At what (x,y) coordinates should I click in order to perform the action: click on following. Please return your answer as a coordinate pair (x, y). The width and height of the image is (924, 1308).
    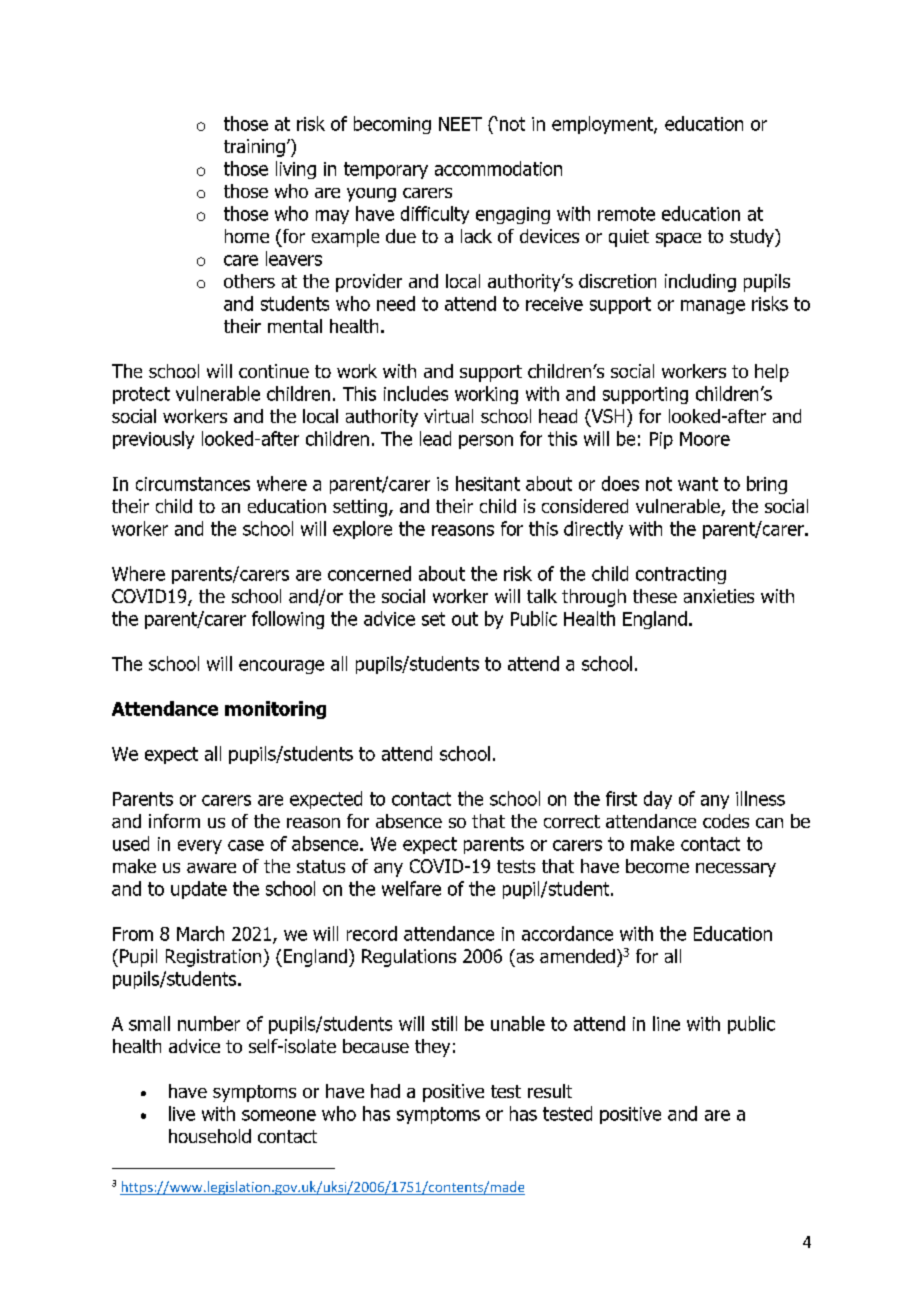
    Looking at the image, I should click on (288, 620).
